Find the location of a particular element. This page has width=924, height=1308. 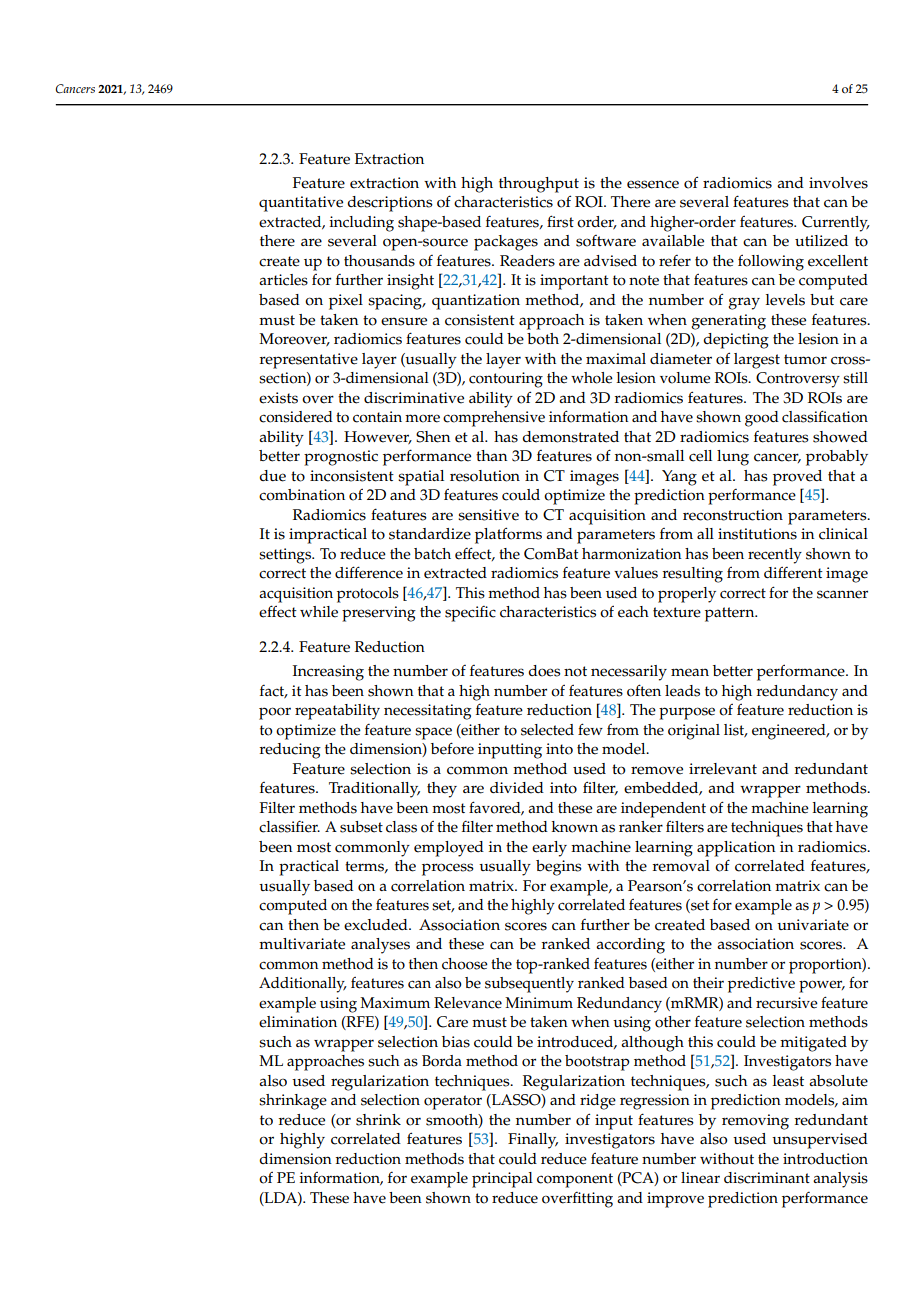

including is located at coordinates (361, 224).
